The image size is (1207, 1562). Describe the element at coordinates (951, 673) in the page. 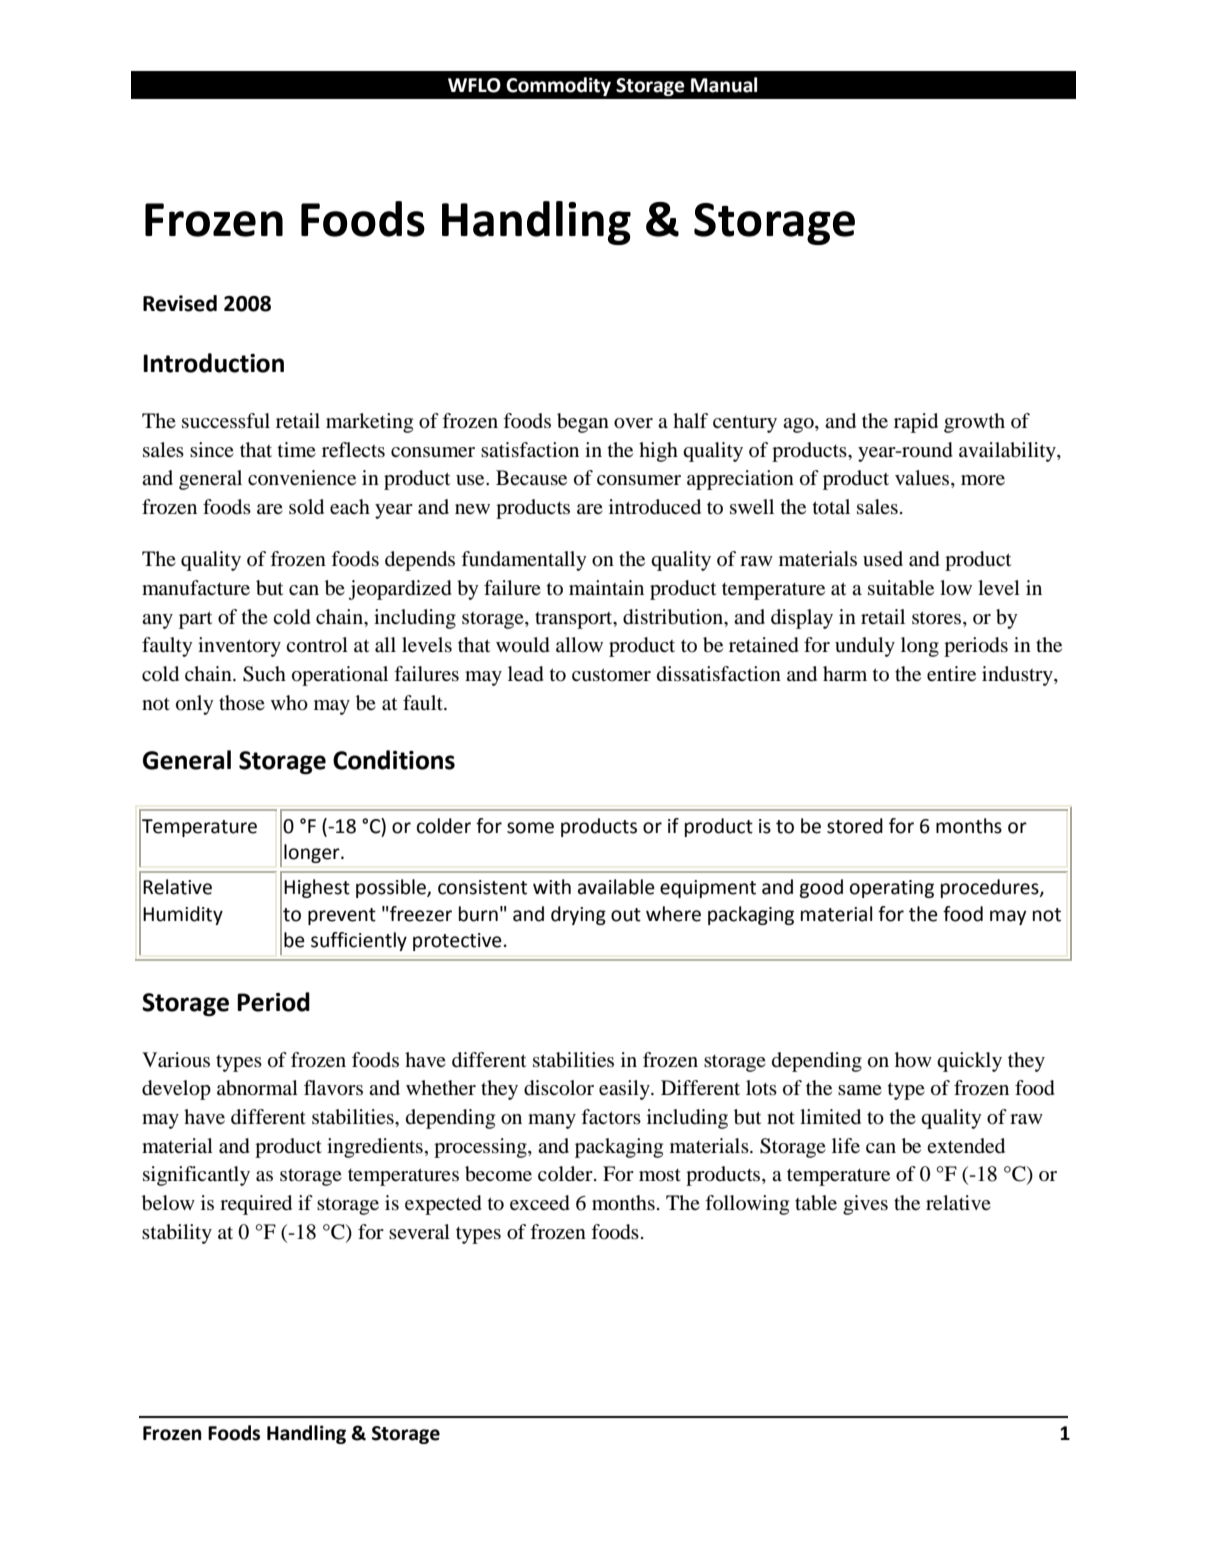

I see `entire` at that location.
